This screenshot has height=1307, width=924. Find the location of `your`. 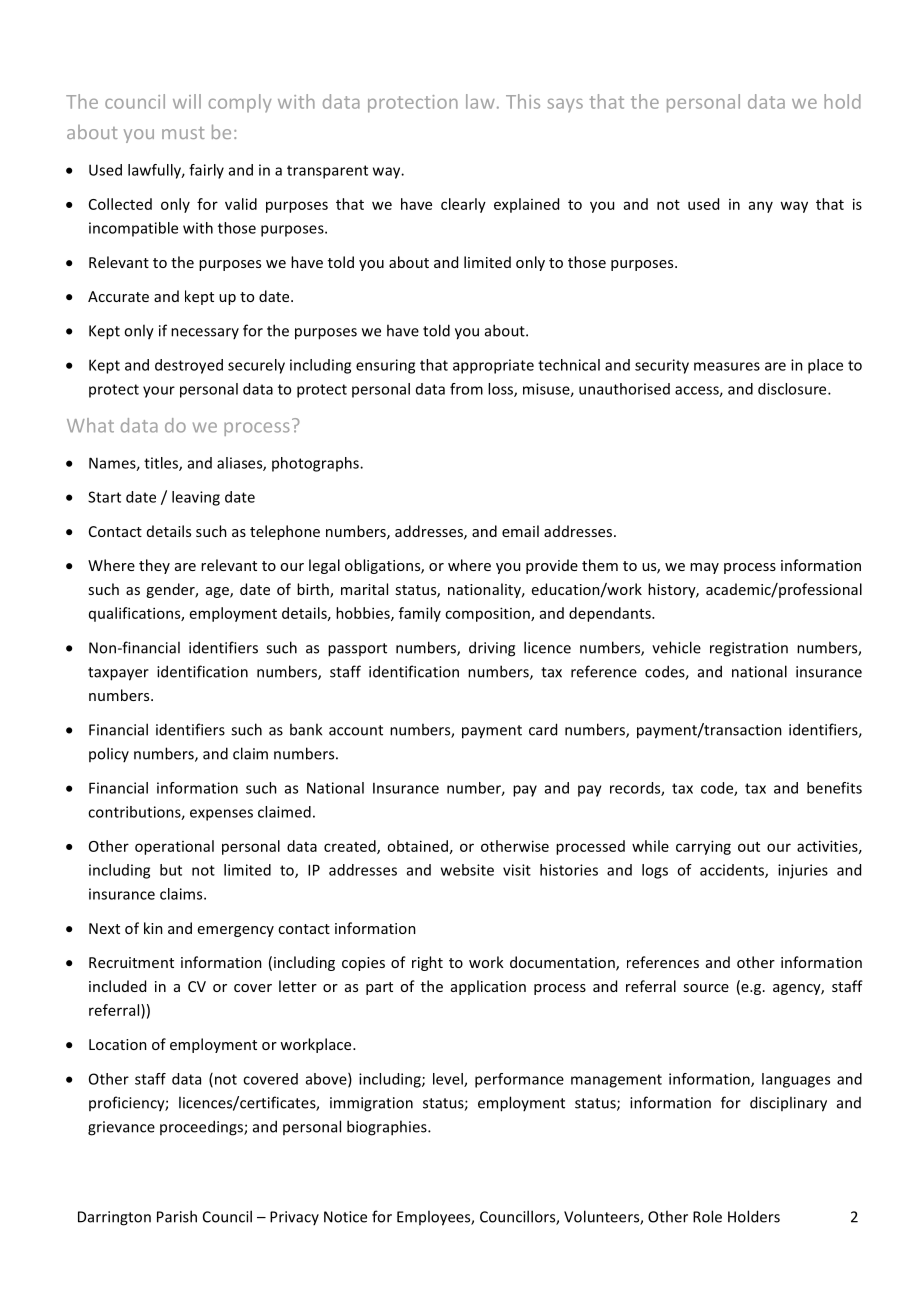

your is located at coordinates (159, 392).
